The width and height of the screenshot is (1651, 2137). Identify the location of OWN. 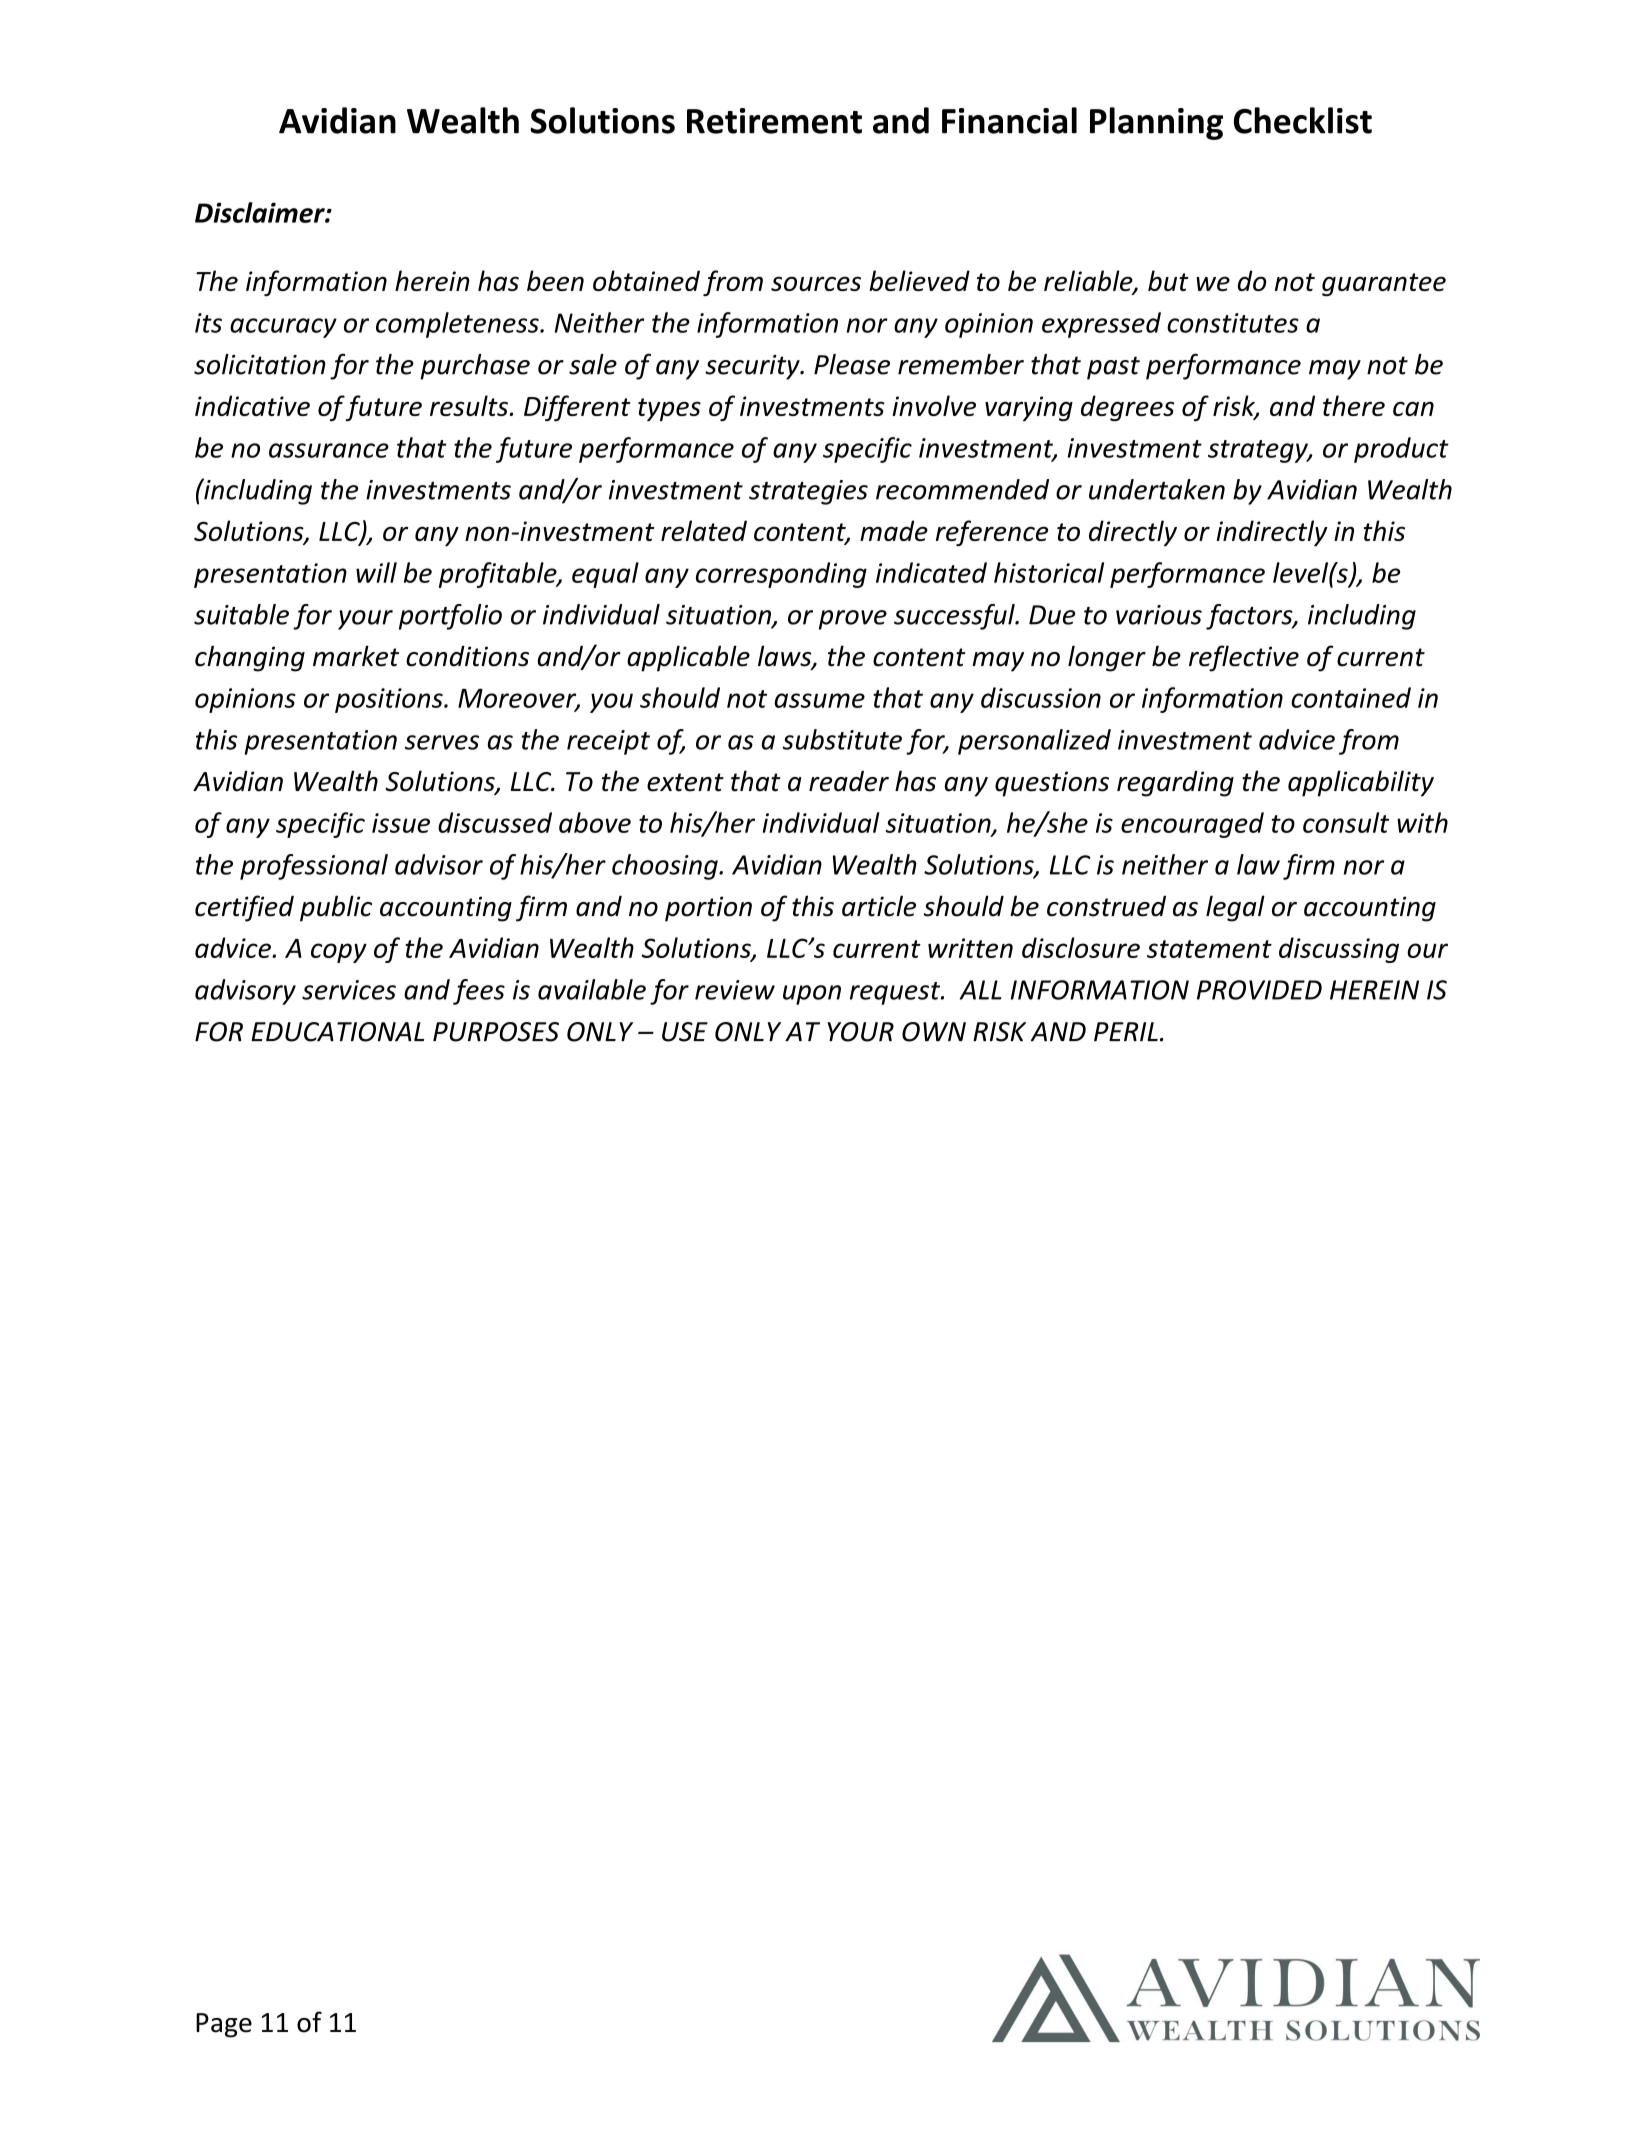
(934, 1032).
